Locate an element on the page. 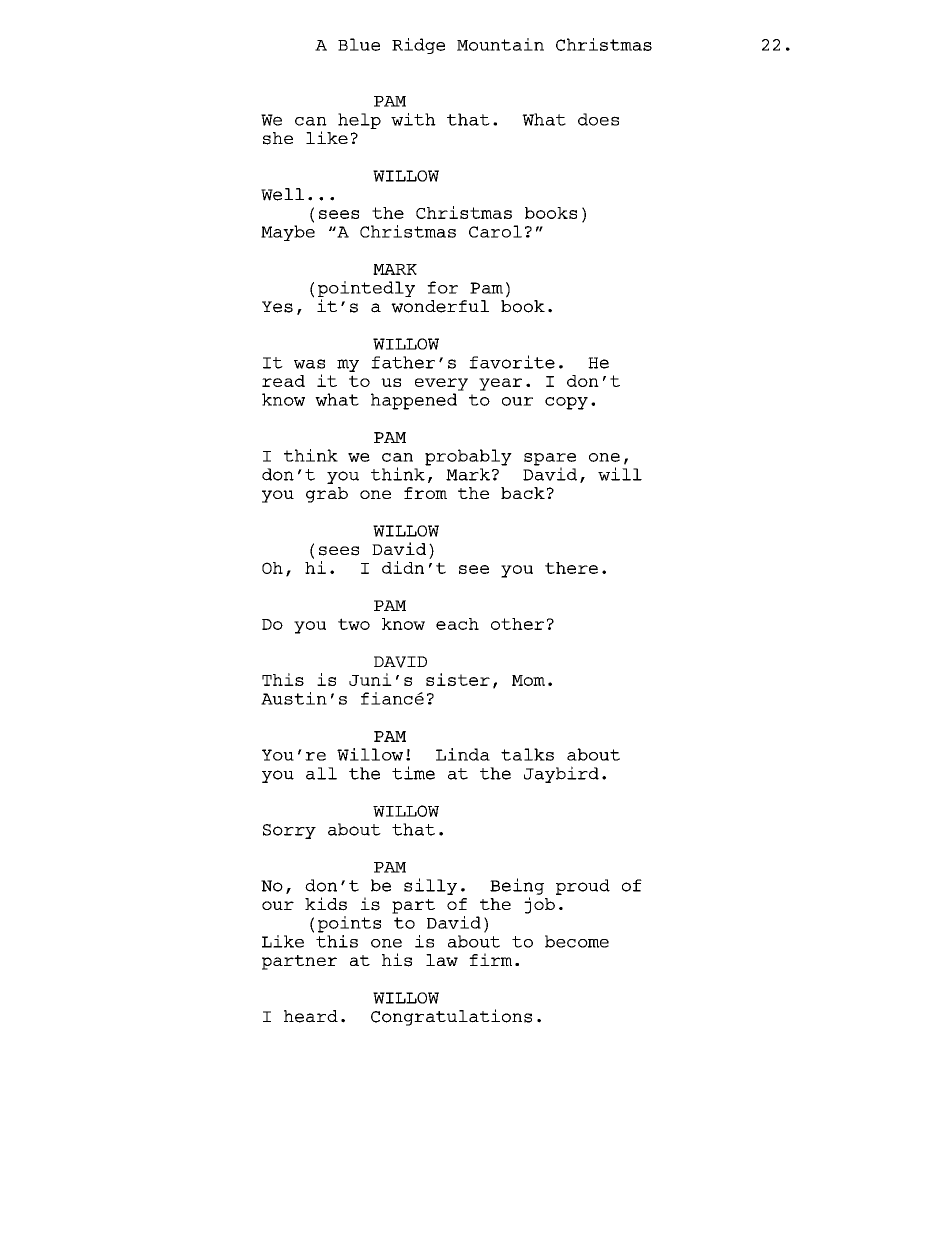 This document has height=1233, width=952. law is located at coordinates (442, 960).
